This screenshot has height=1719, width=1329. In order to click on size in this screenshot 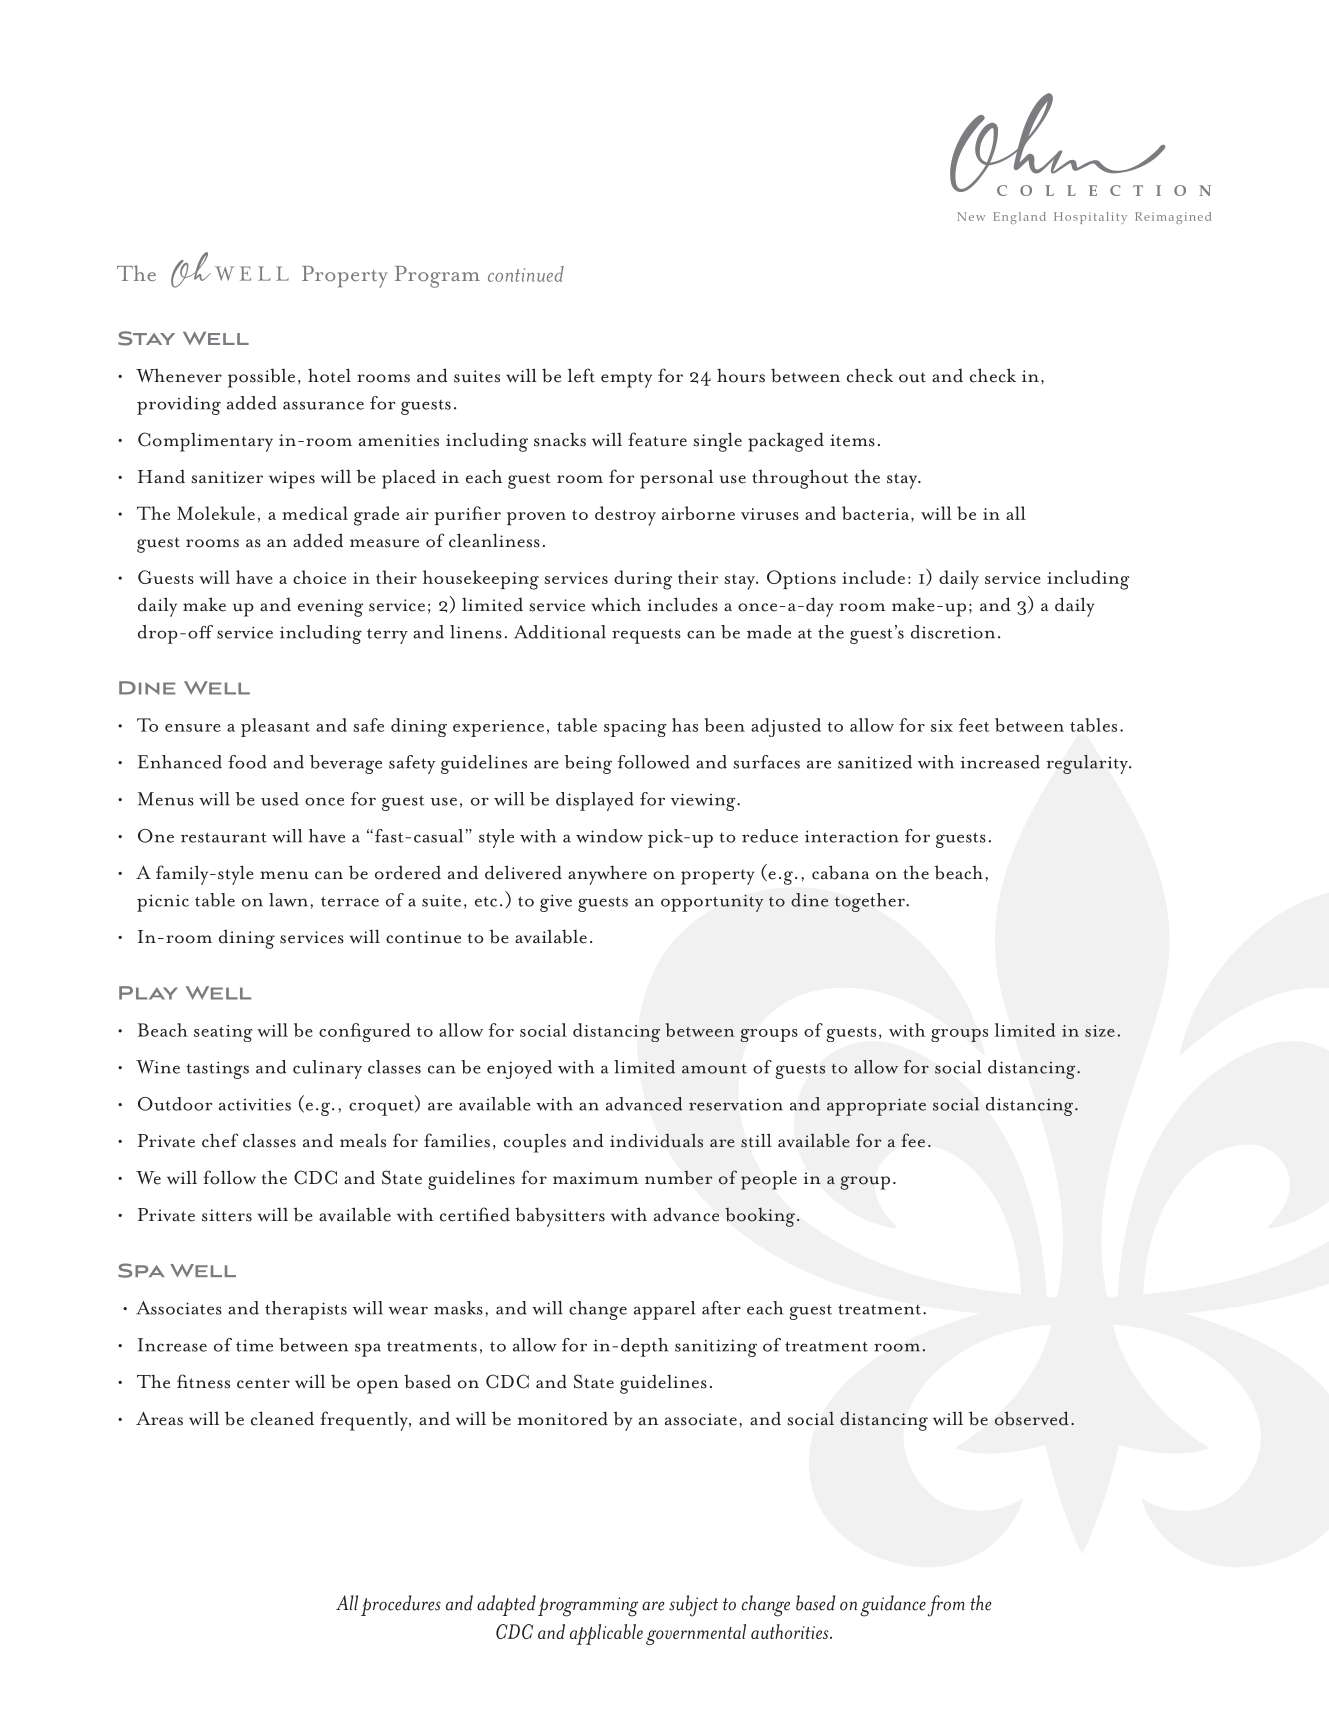, I will do `click(1100, 1031)`.
